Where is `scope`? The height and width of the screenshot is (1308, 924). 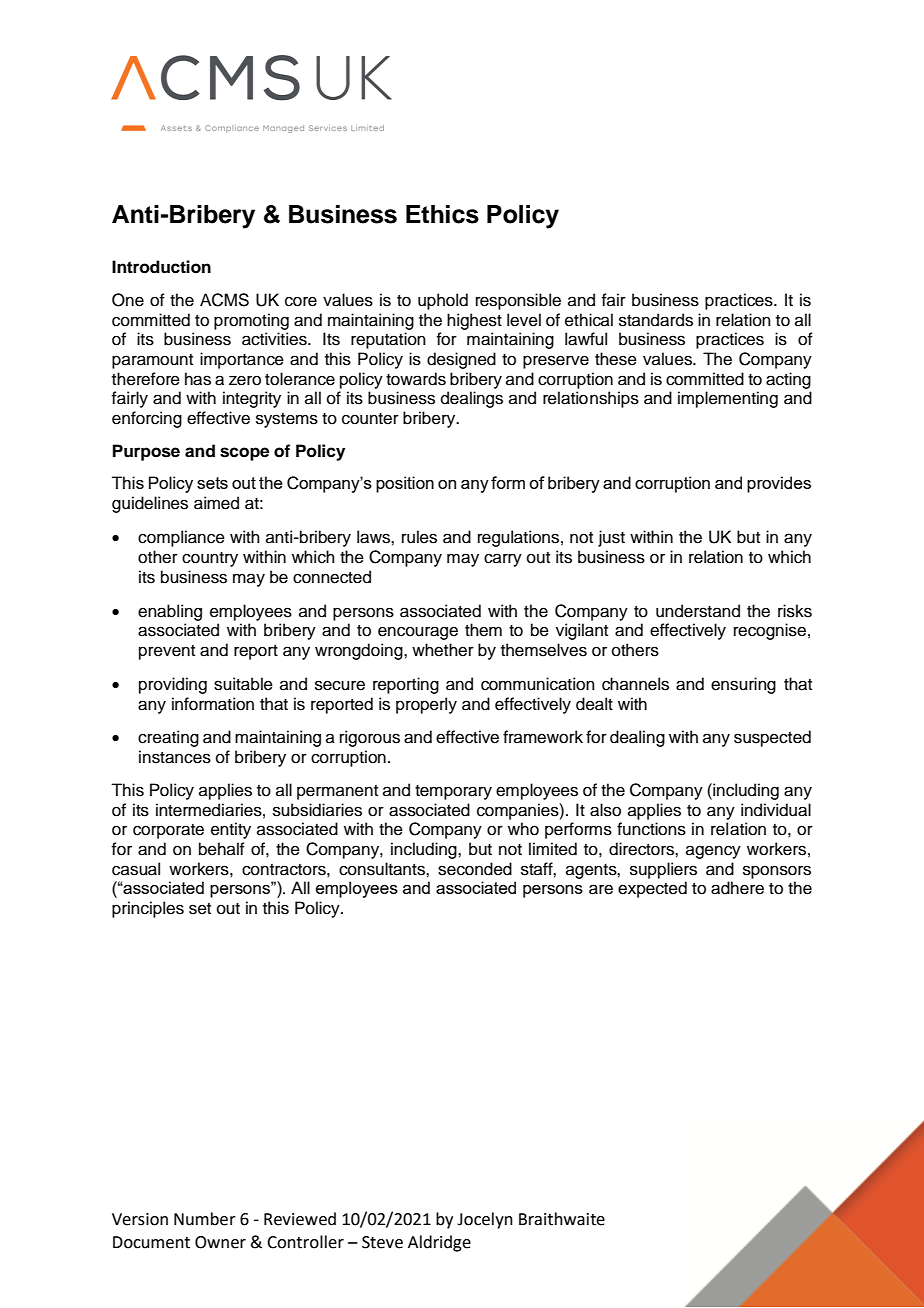 scope is located at coordinates (244, 454).
